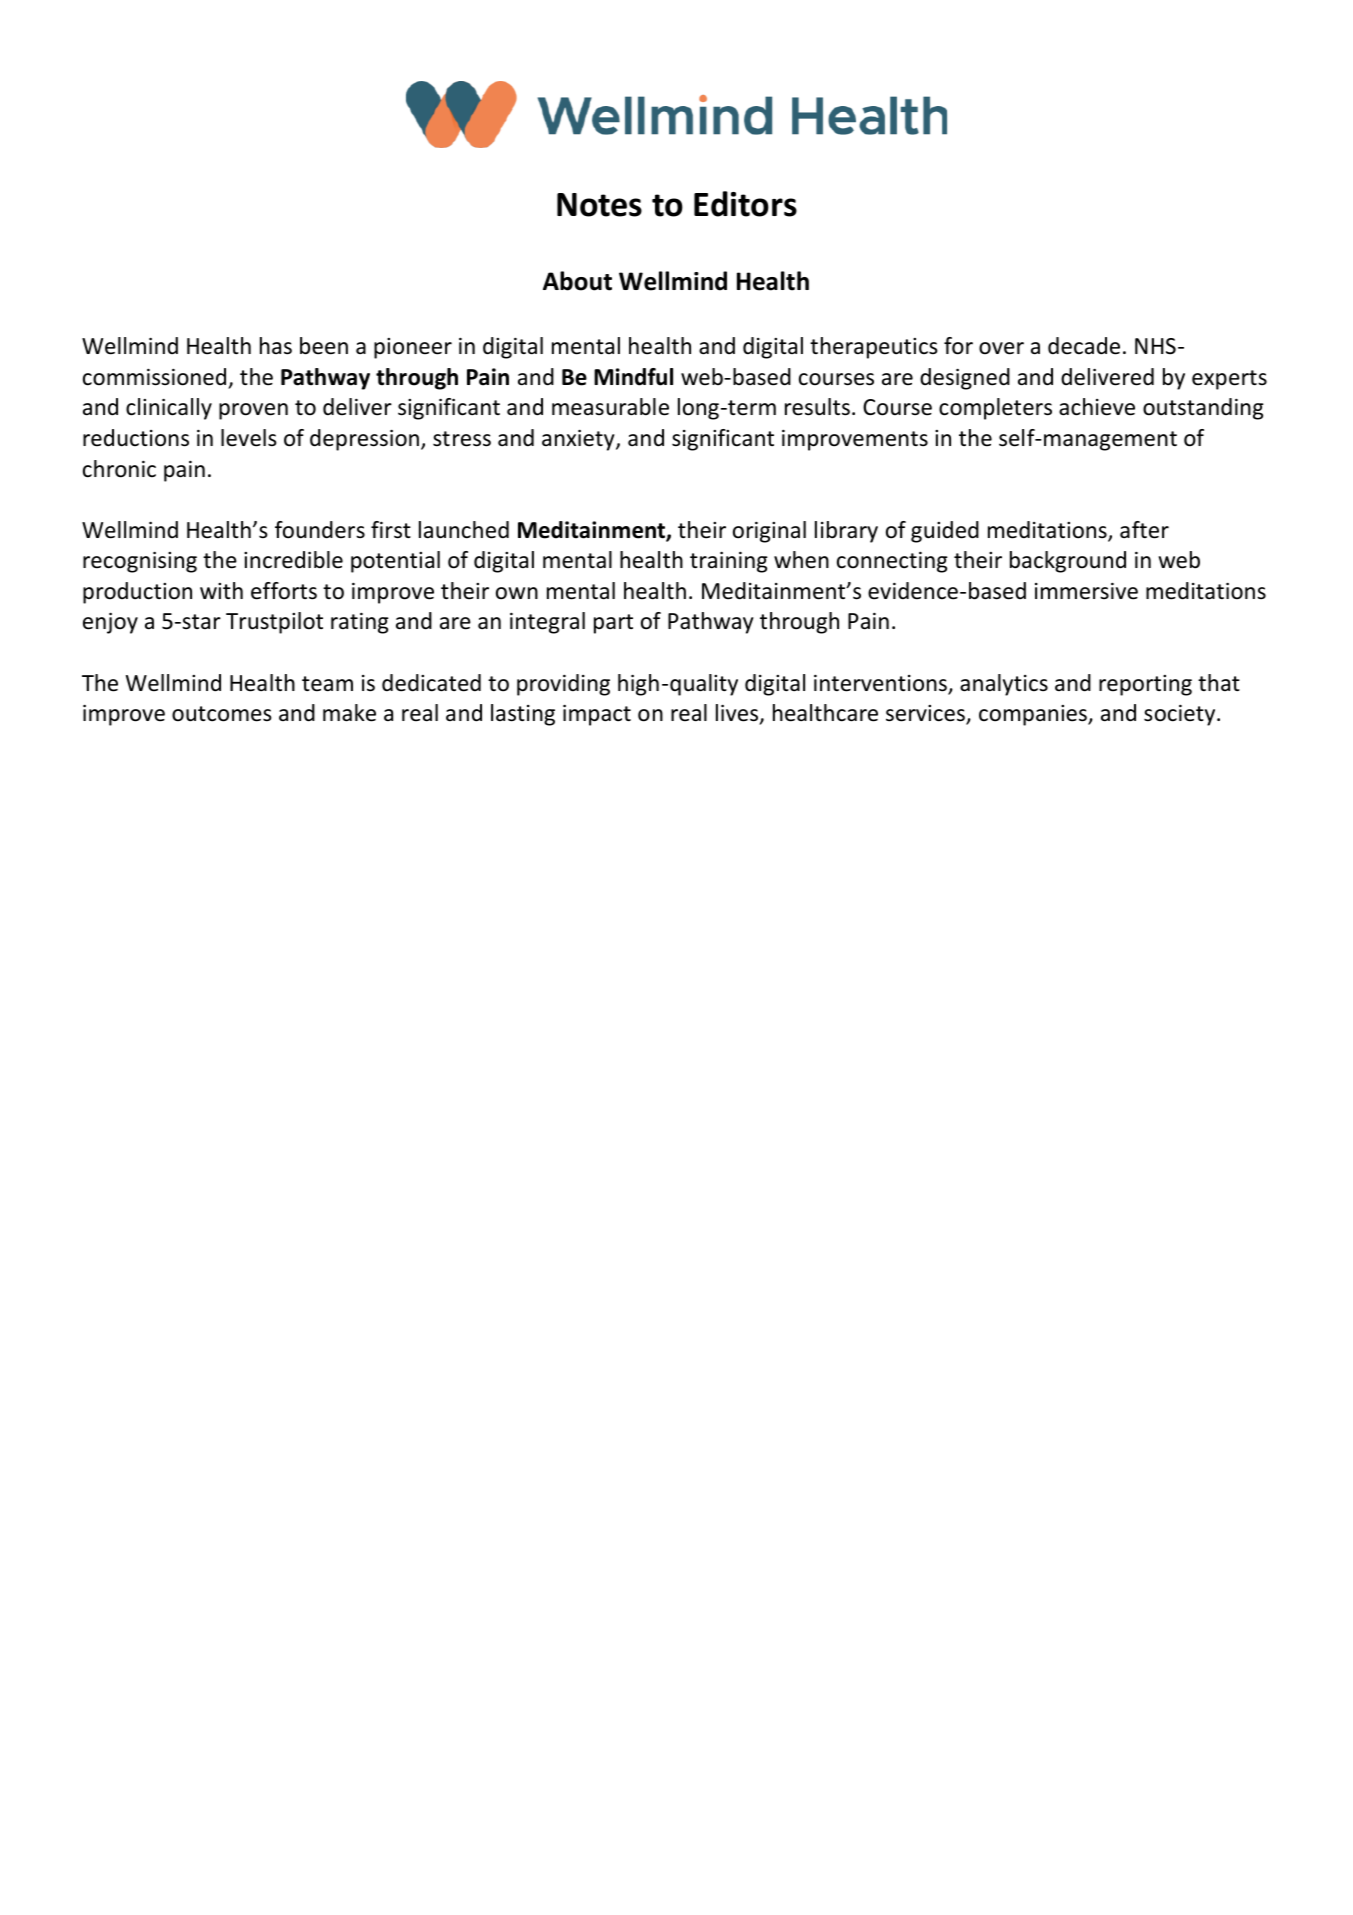 Image resolution: width=1353 pixels, height=1915 pixels. I want to click on Editors, so click(745, 204).
